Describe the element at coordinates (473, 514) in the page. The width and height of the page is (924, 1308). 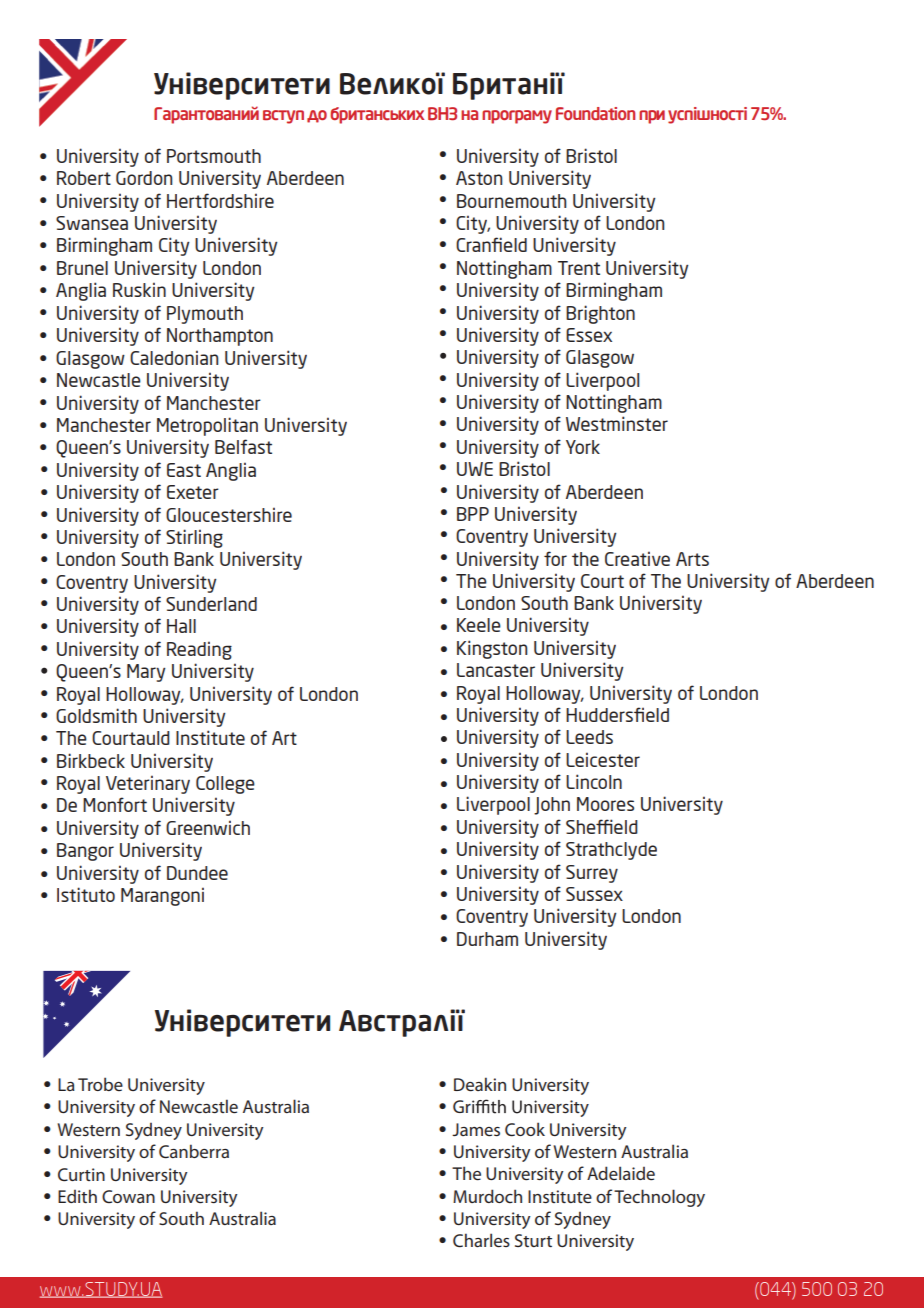
I see `BPP` at that location.
